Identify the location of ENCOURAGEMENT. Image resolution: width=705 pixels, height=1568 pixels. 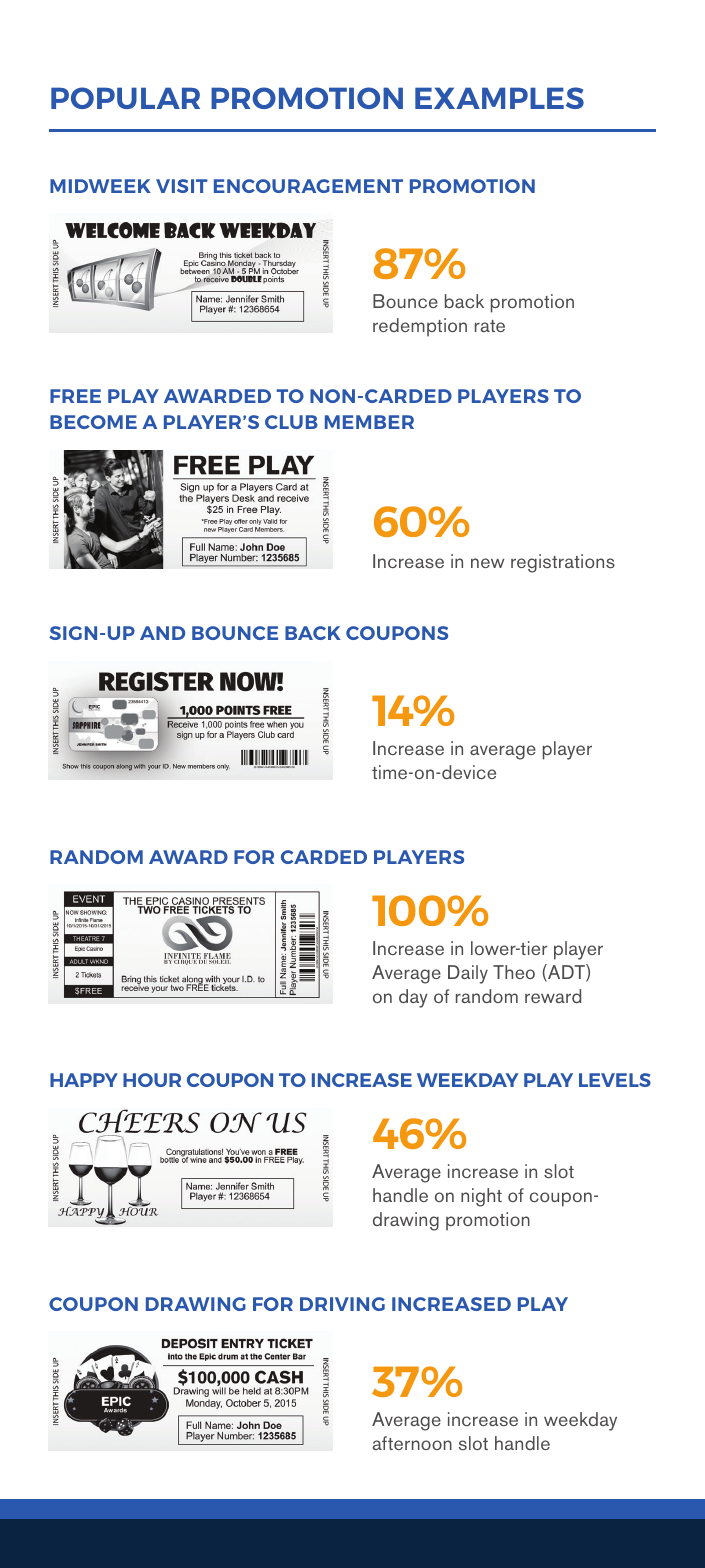
(308, 186).
